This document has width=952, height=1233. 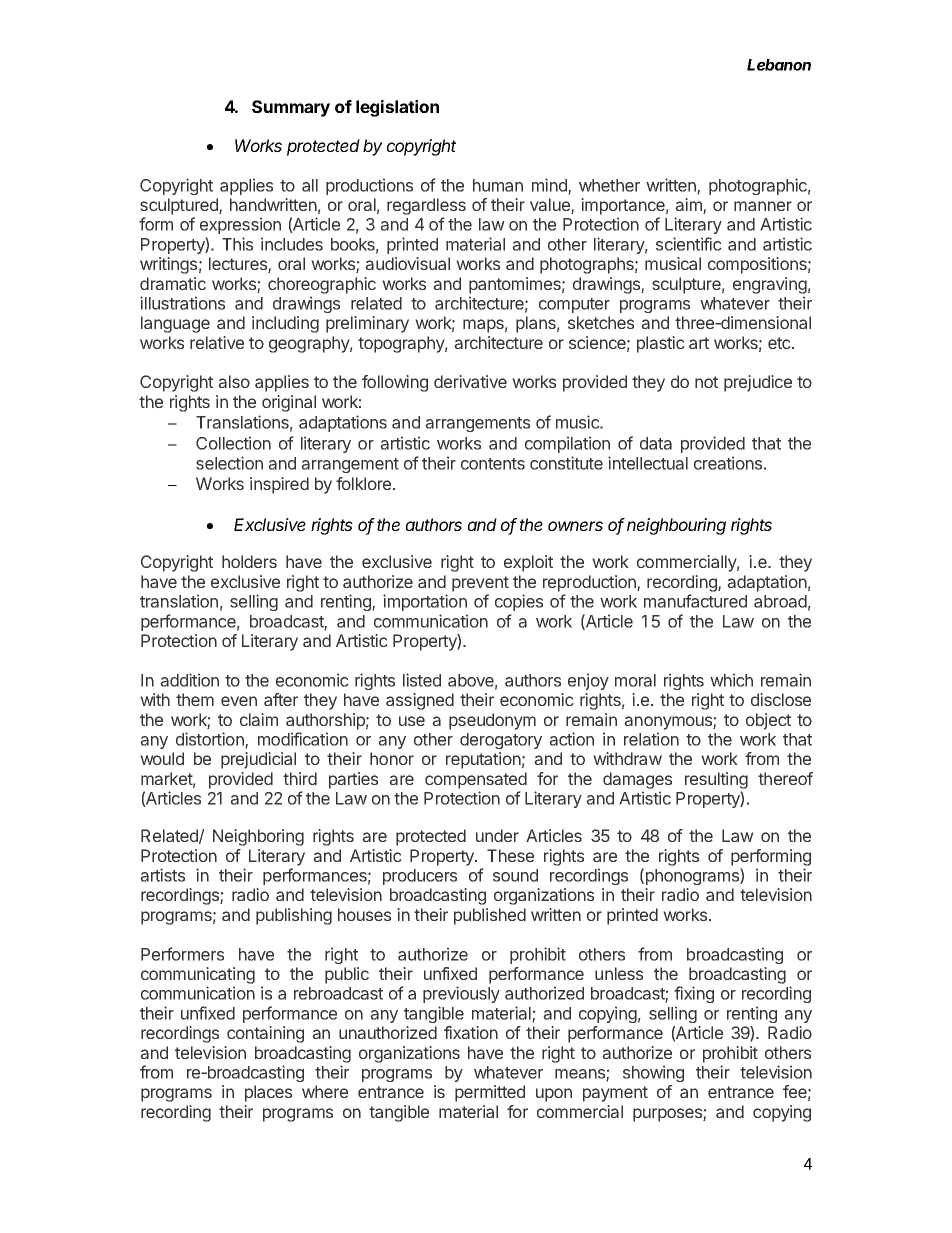 What do you see at coordinates (268, 1093) in the document?
I see `places` at bounding box center [268, 1093].
